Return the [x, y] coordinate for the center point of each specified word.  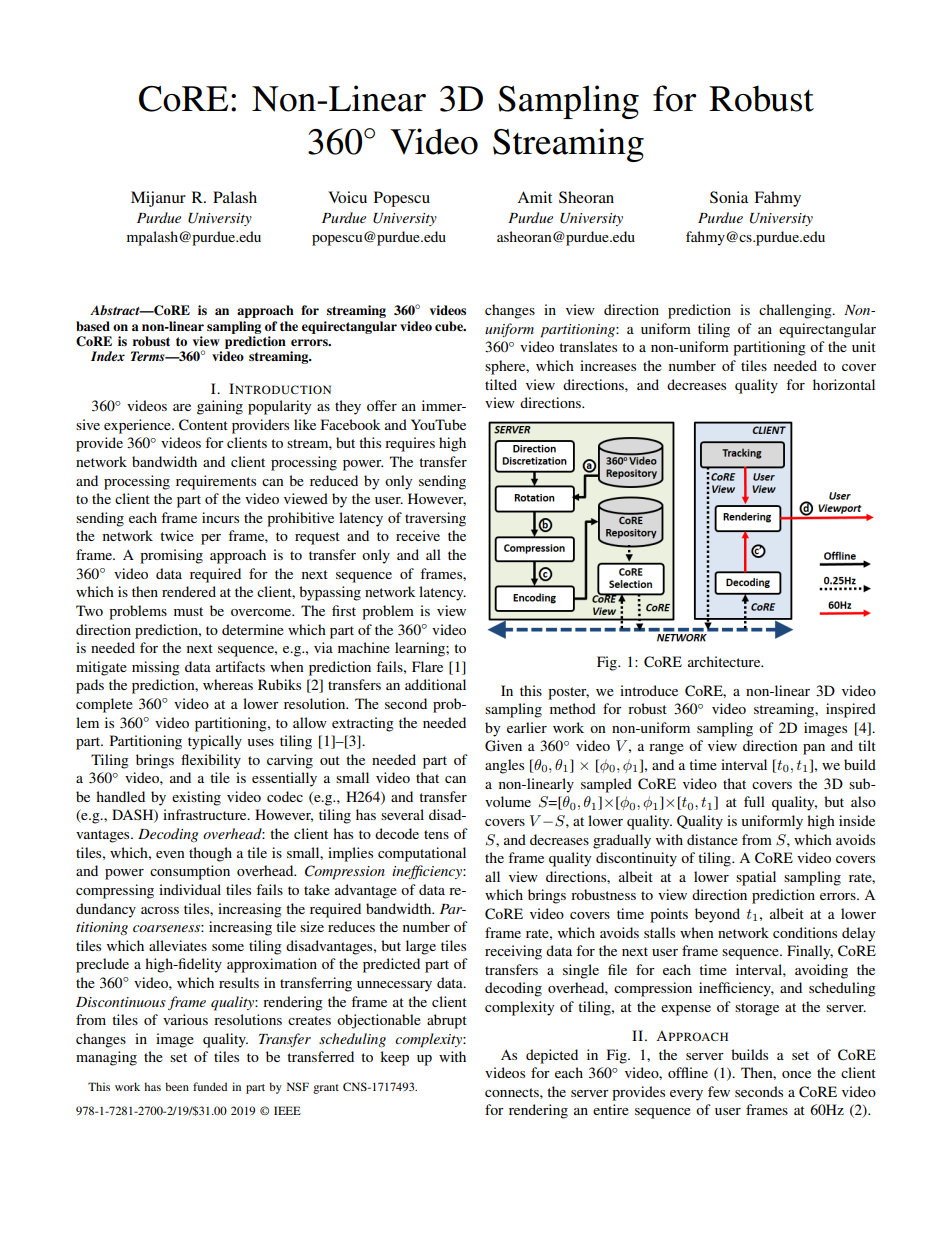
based [93, 326]
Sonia [729, 197]
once [796, 1074]
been [177, 1086]
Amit [534, 197]
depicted [552, 1056]
